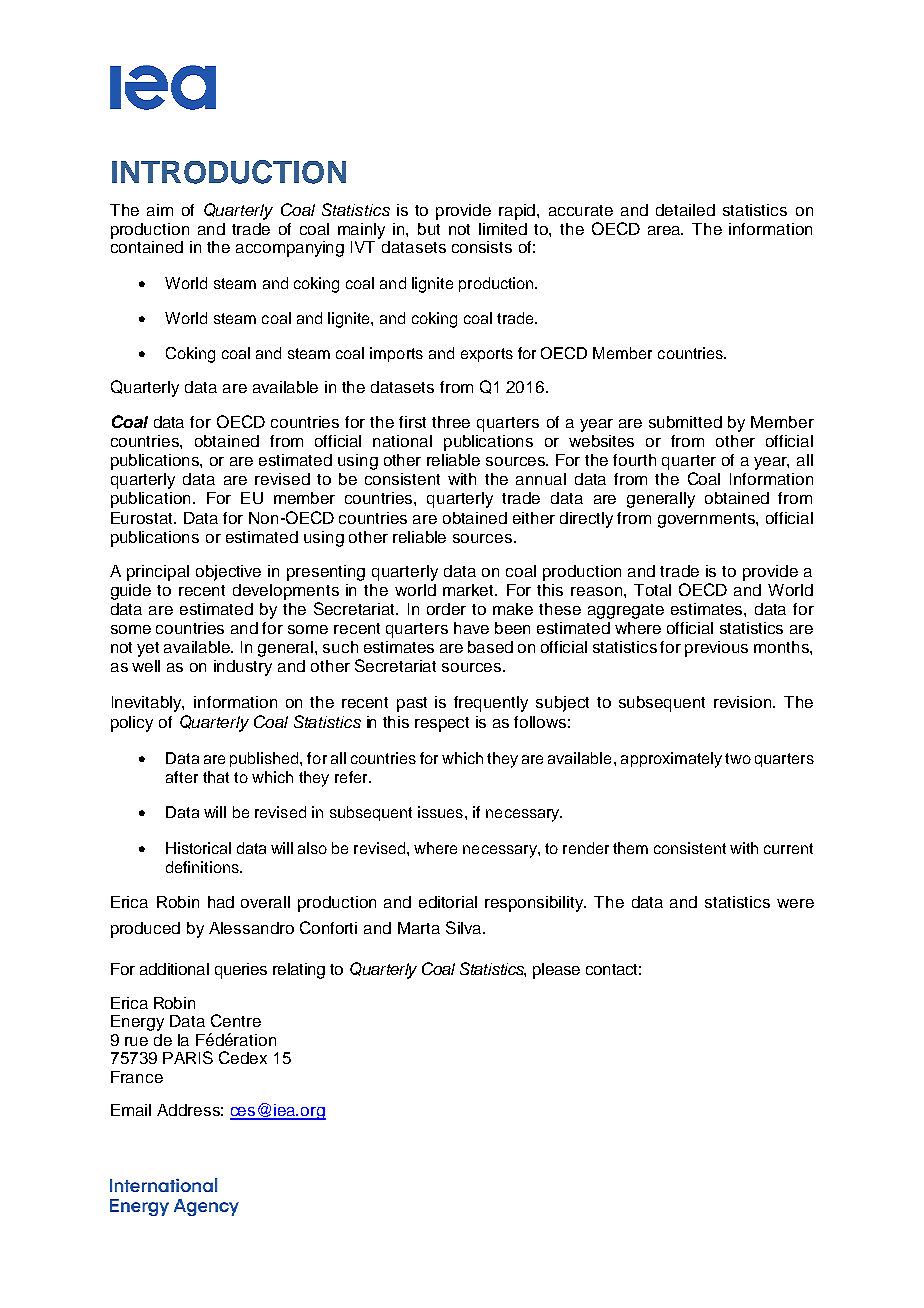 The width and height of the screenshot is (924, 1308). I want to click on previous, so click(716, 649).
